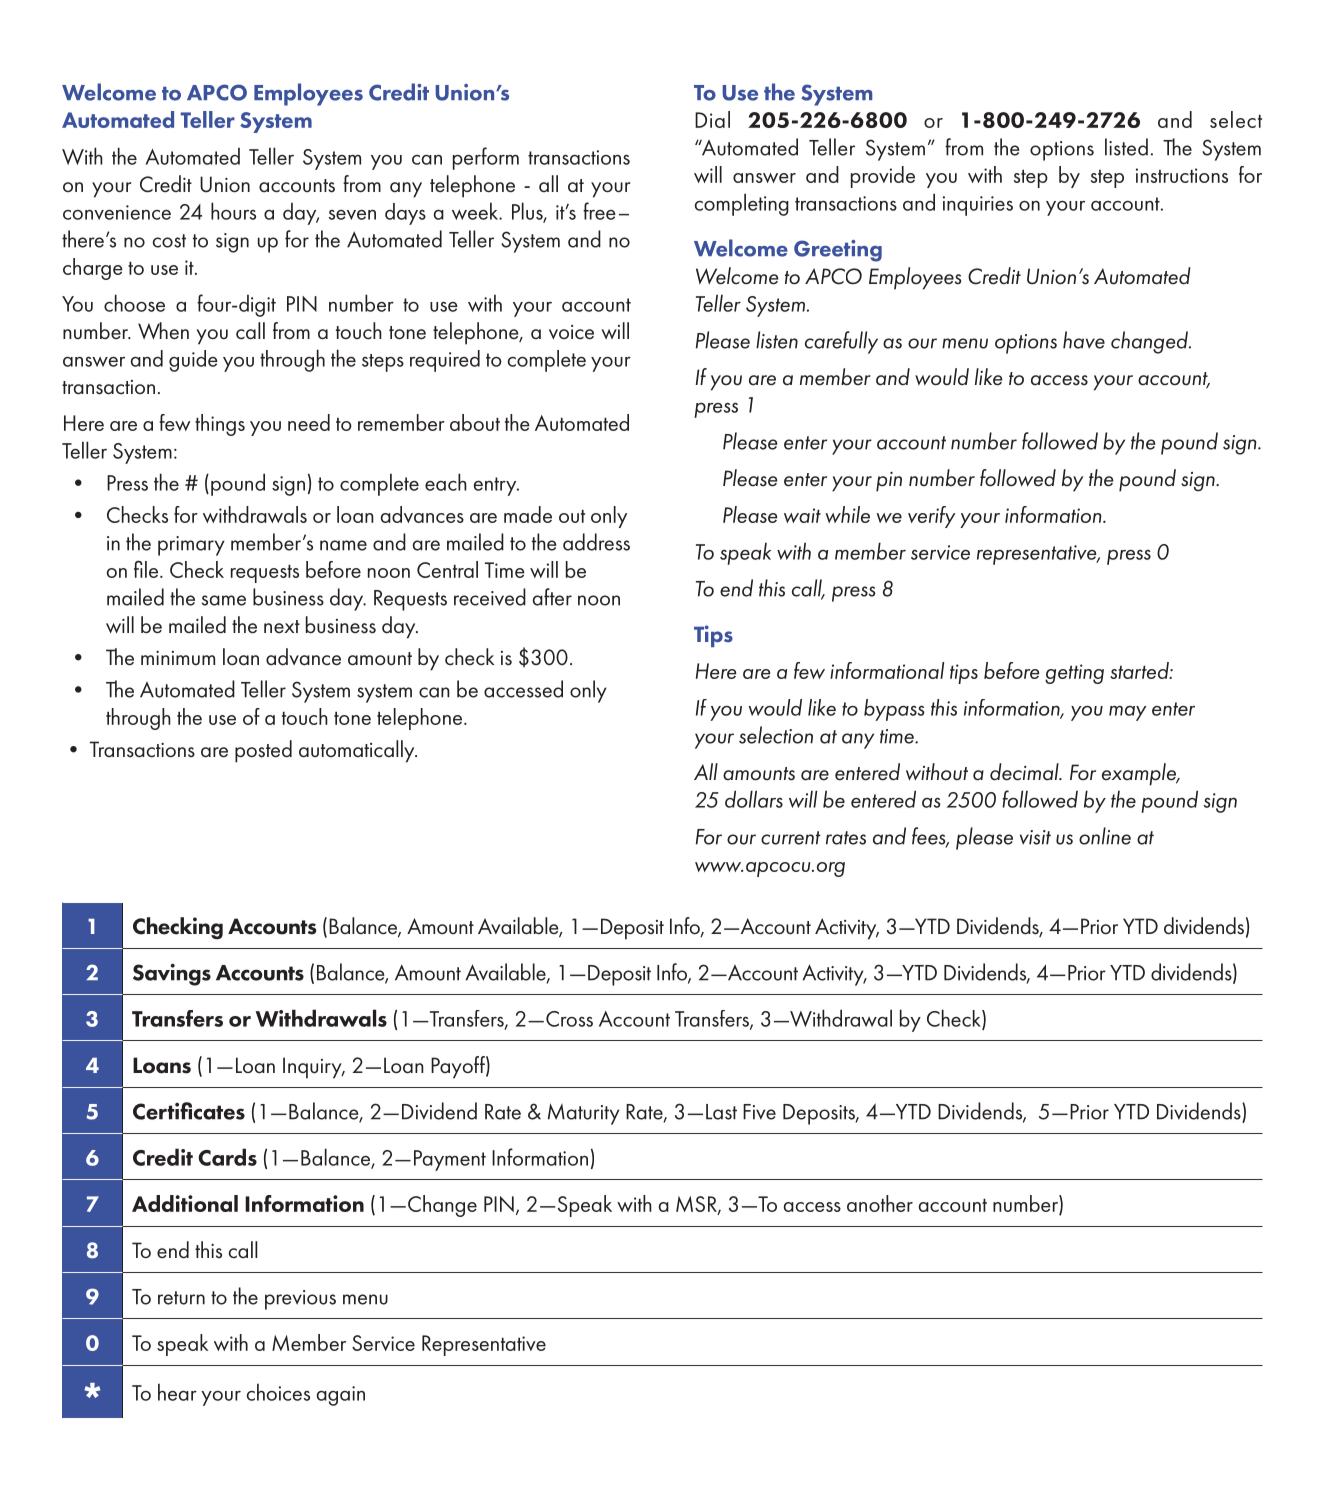 The height and width of the screenshot is (1488, 1323). I want to click on decimal, so click(1025, 772).
